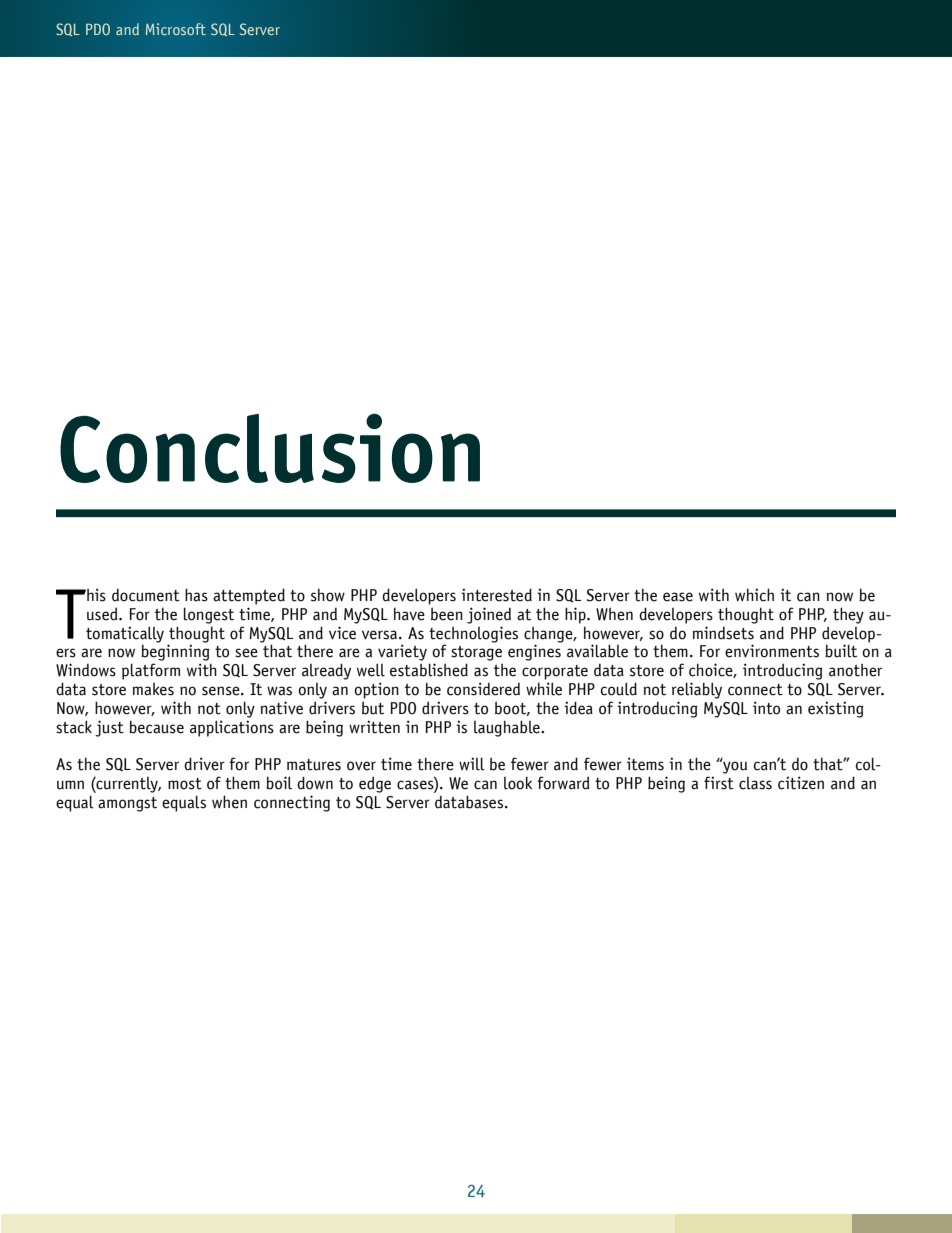 This screenshot has width=952, height=1233. Describe the element at coordinates (146, 595) in the screenshot. I see `document` at that location.
